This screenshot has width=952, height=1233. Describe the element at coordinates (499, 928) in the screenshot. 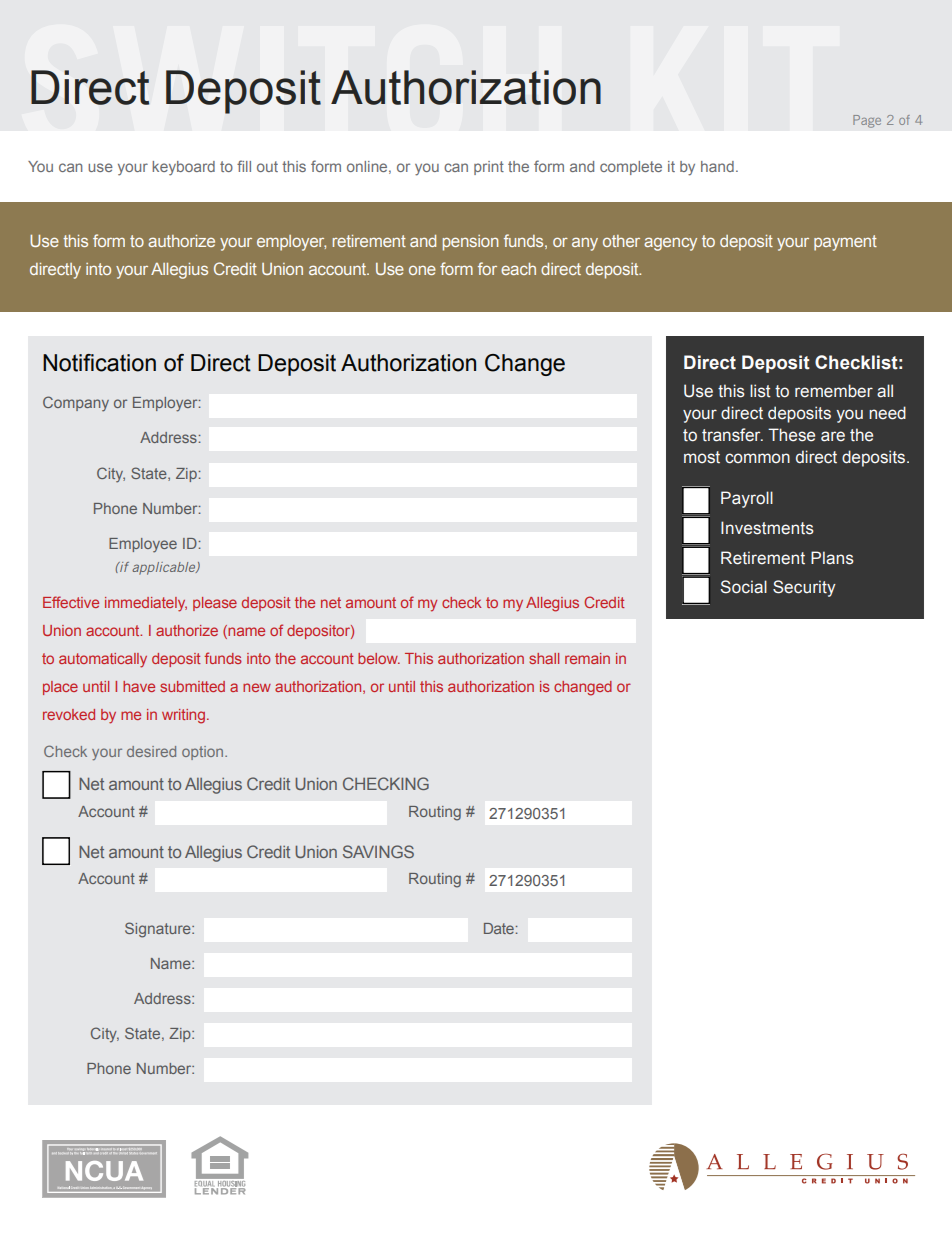

I see `Date` at that location.
